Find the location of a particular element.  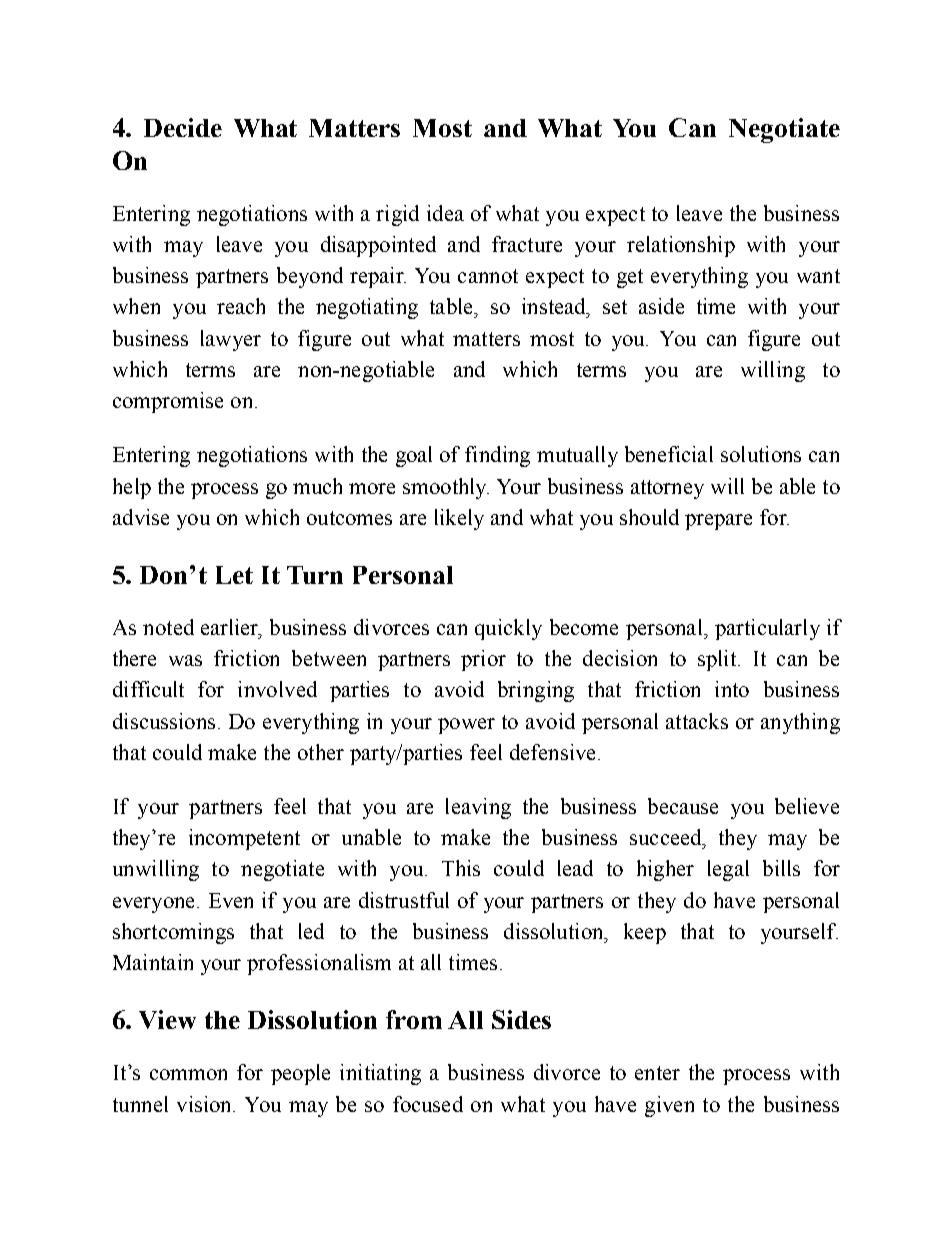

relationship is located at coordinates (681, 246).
